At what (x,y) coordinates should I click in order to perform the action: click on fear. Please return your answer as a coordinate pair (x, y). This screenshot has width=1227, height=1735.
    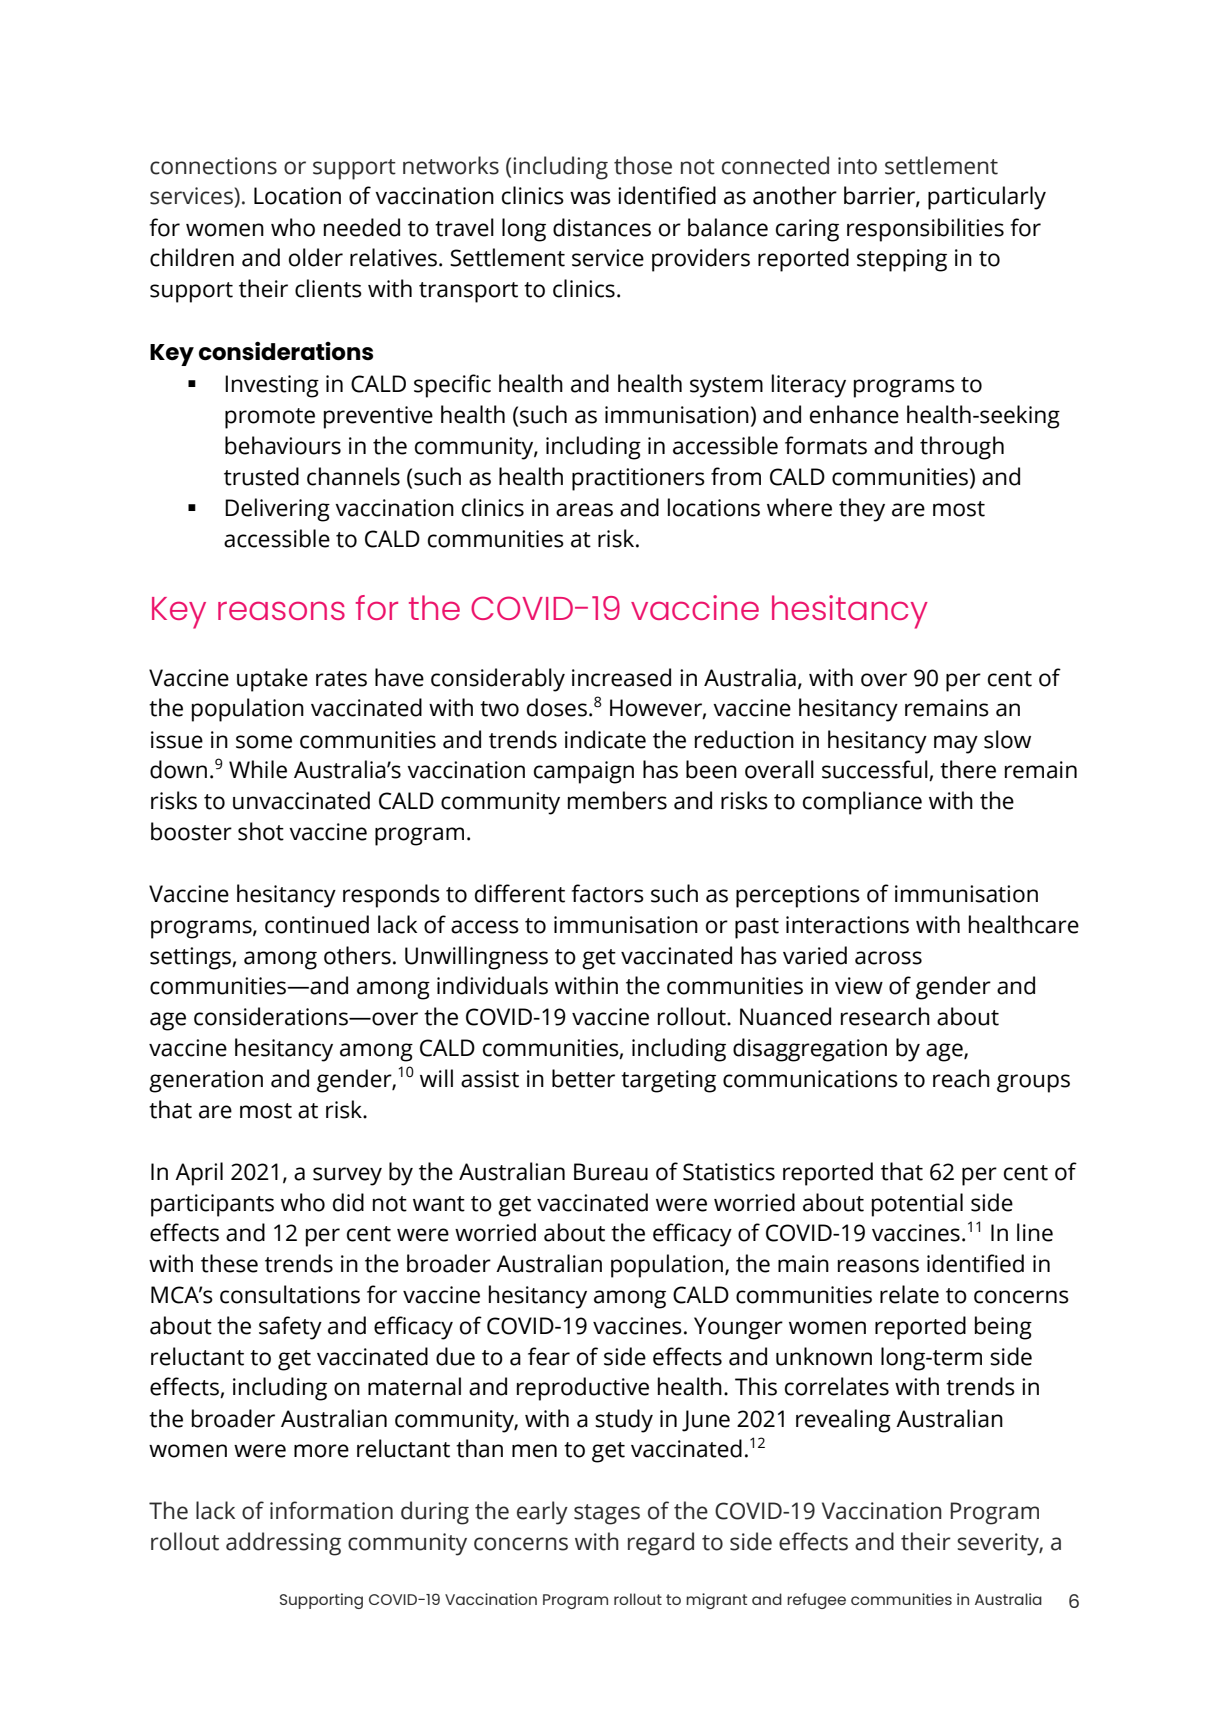
    Looking at the image, I should click on (549, 1356).
